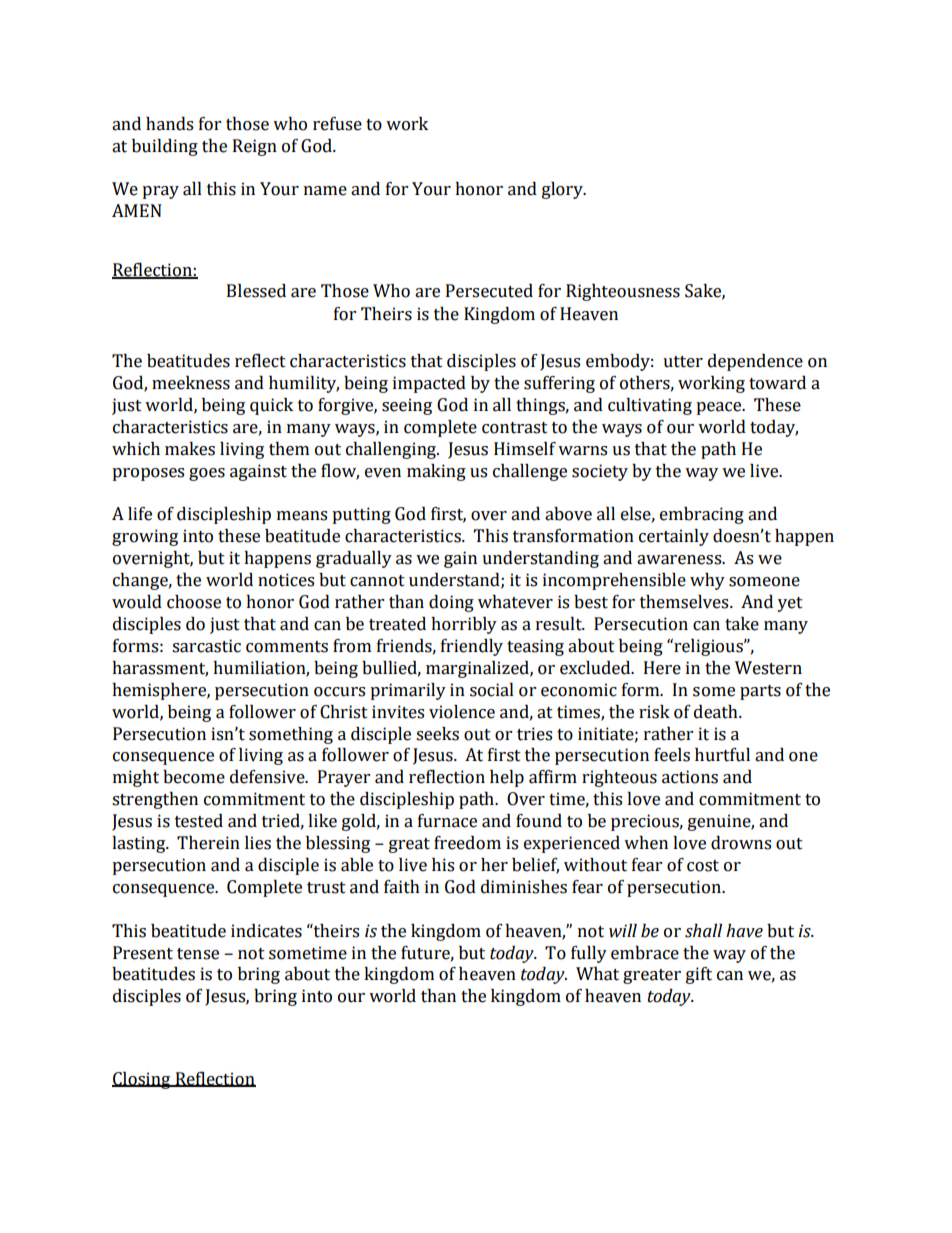  Describe the element at coordinates (683, 362) in the screenshot. I see `utter` at that location.
